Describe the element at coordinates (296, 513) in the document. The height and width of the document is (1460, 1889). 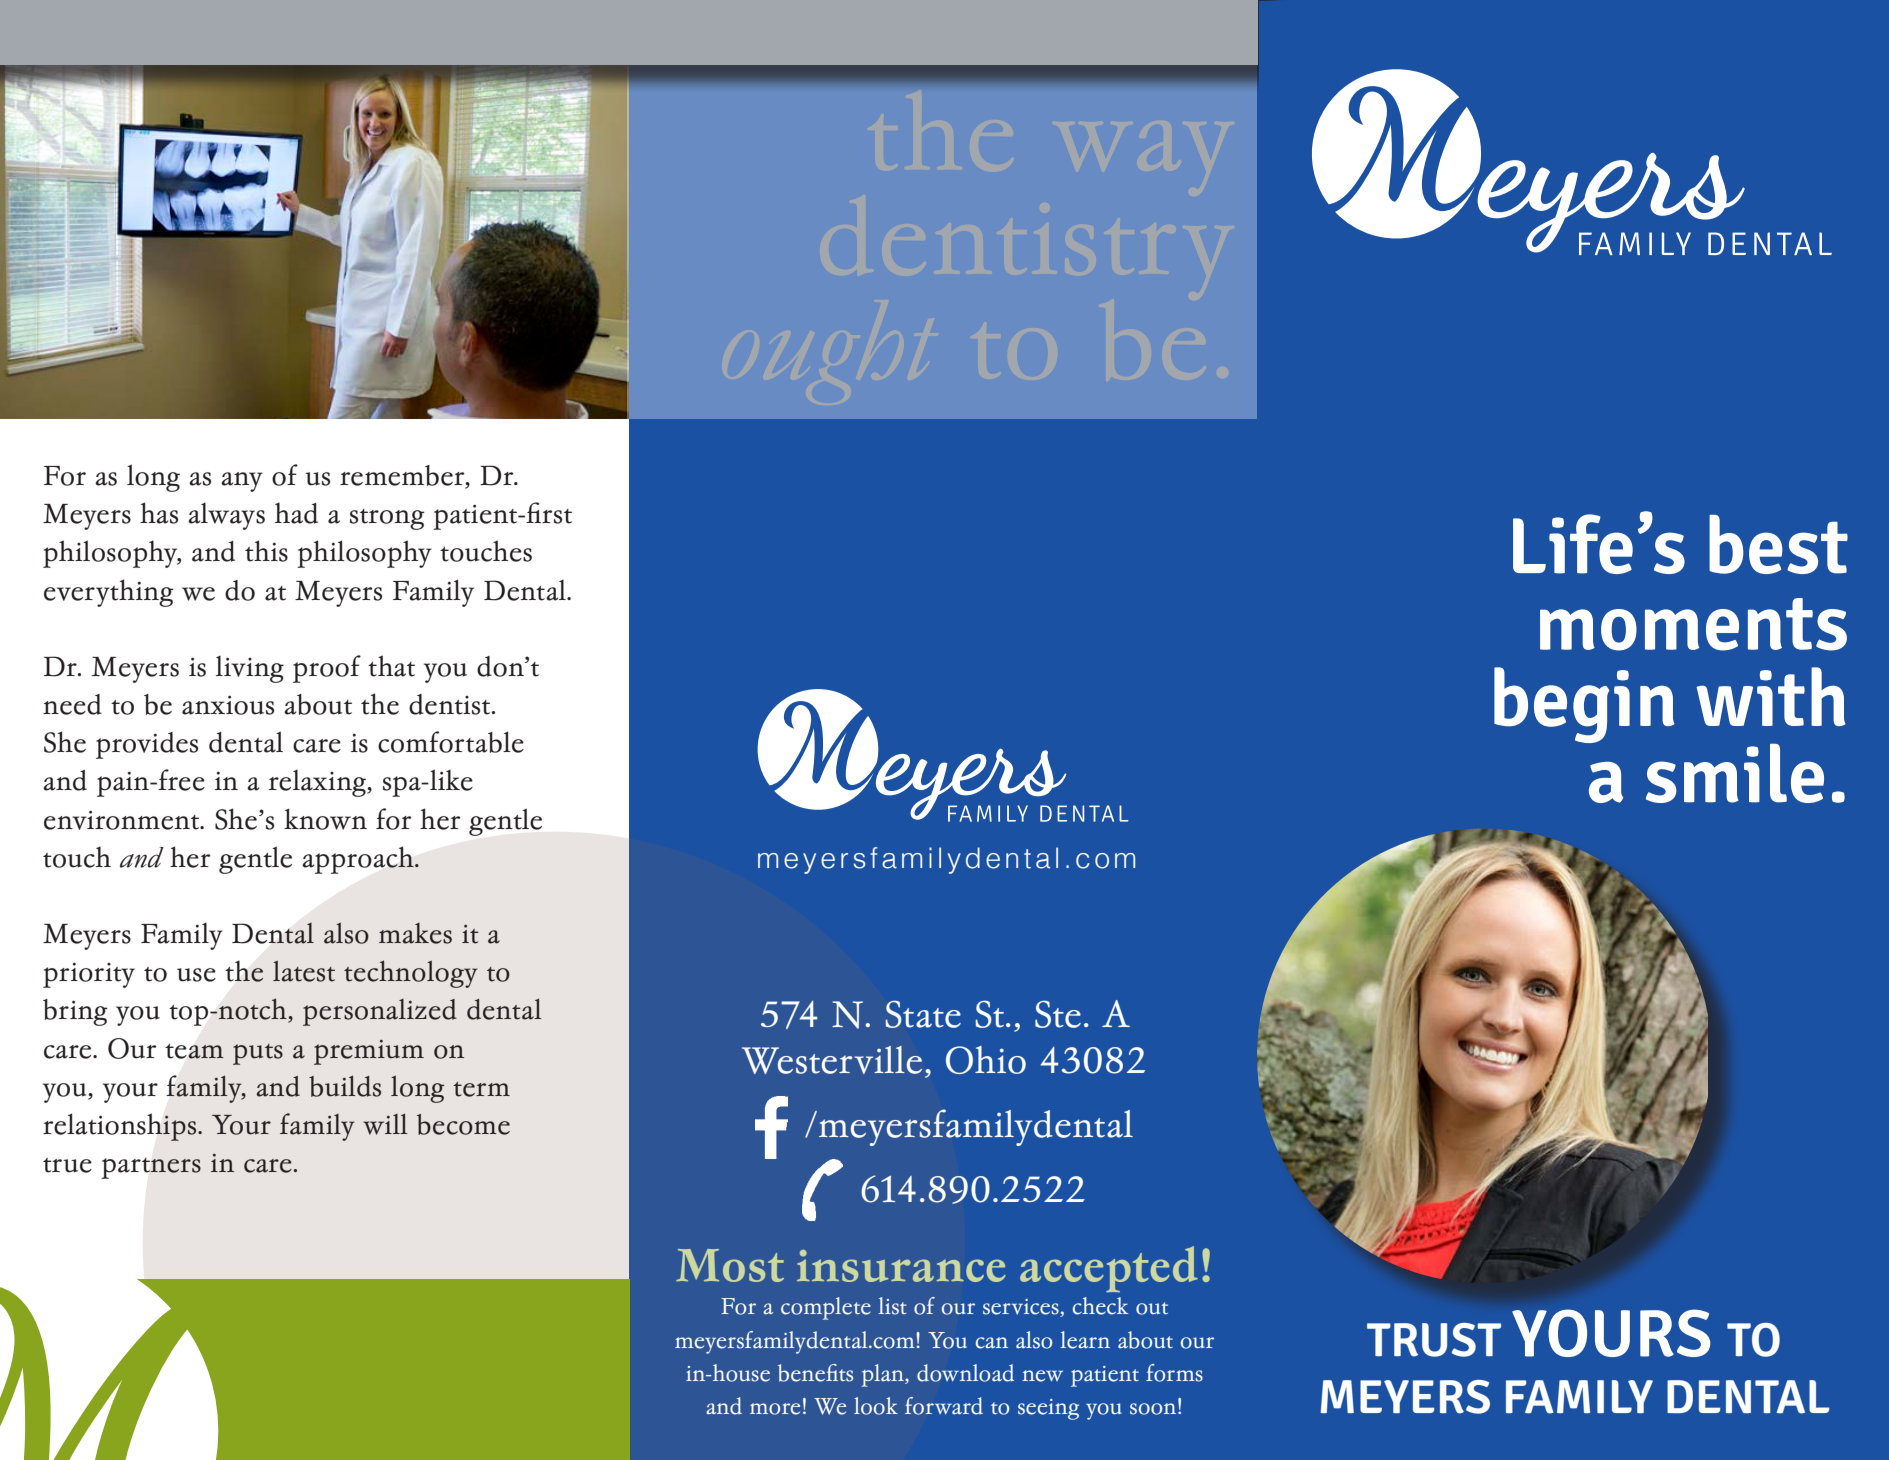
I see `had` at that location.
